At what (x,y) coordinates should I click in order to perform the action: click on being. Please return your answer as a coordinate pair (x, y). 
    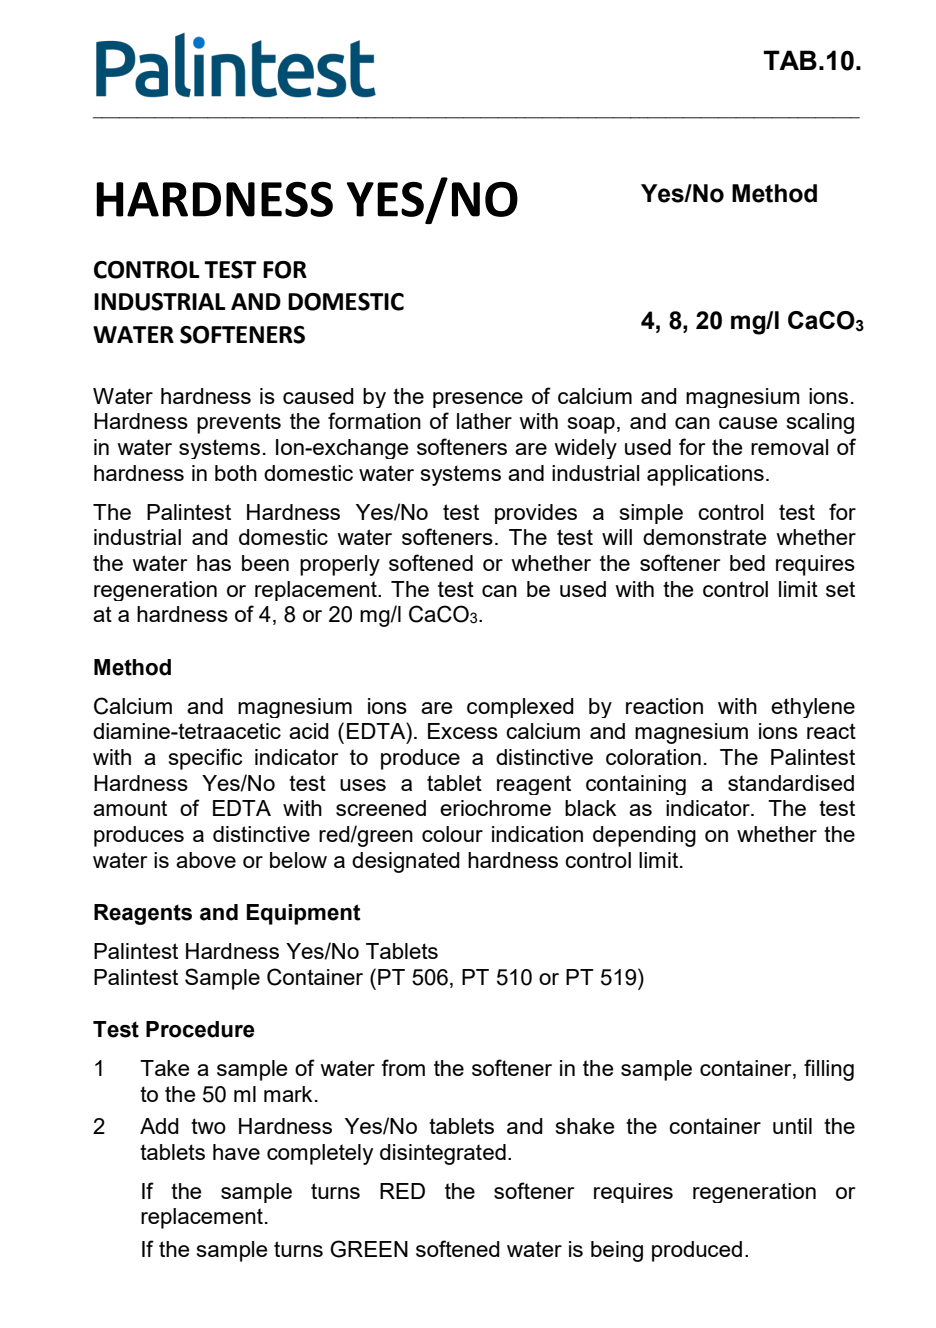
    Looking at the image, I should click on (617, 1251).
